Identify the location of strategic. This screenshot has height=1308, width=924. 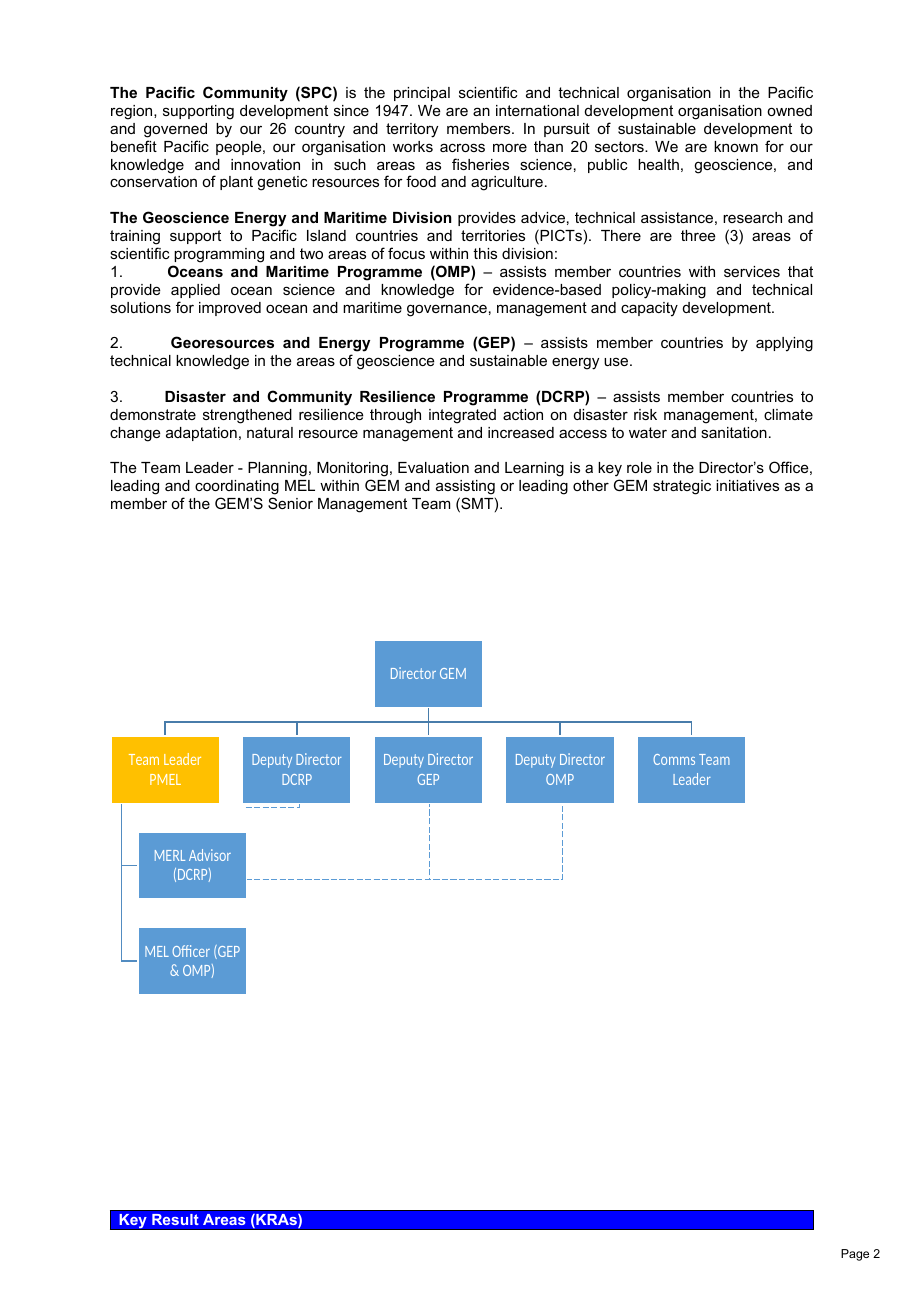
(682, 487).
